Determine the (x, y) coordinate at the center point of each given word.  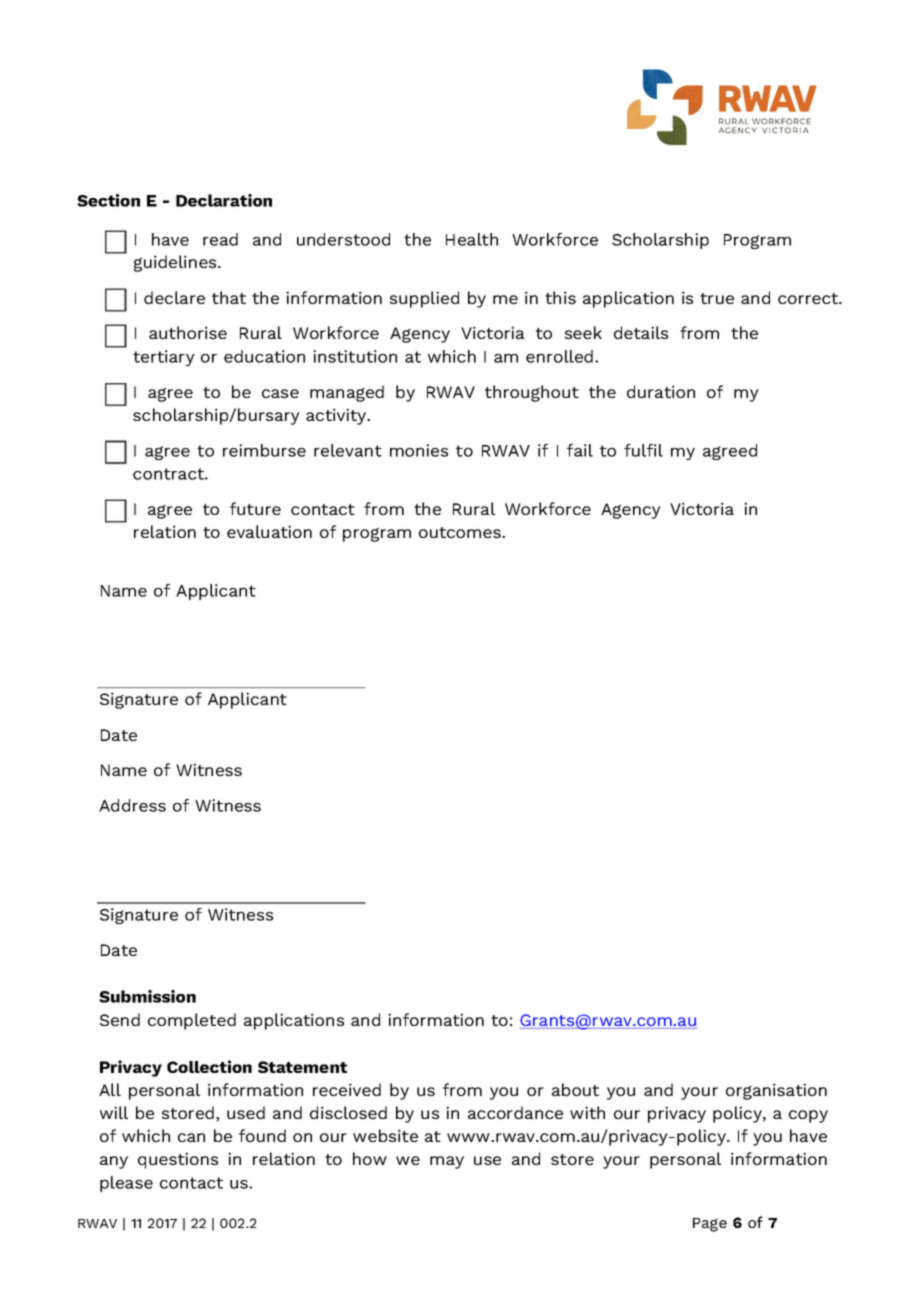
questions (178, 1160)
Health (472, 239)
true (717, 298)
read (220, 239)
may (447, 1162)
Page (710, 1225)
